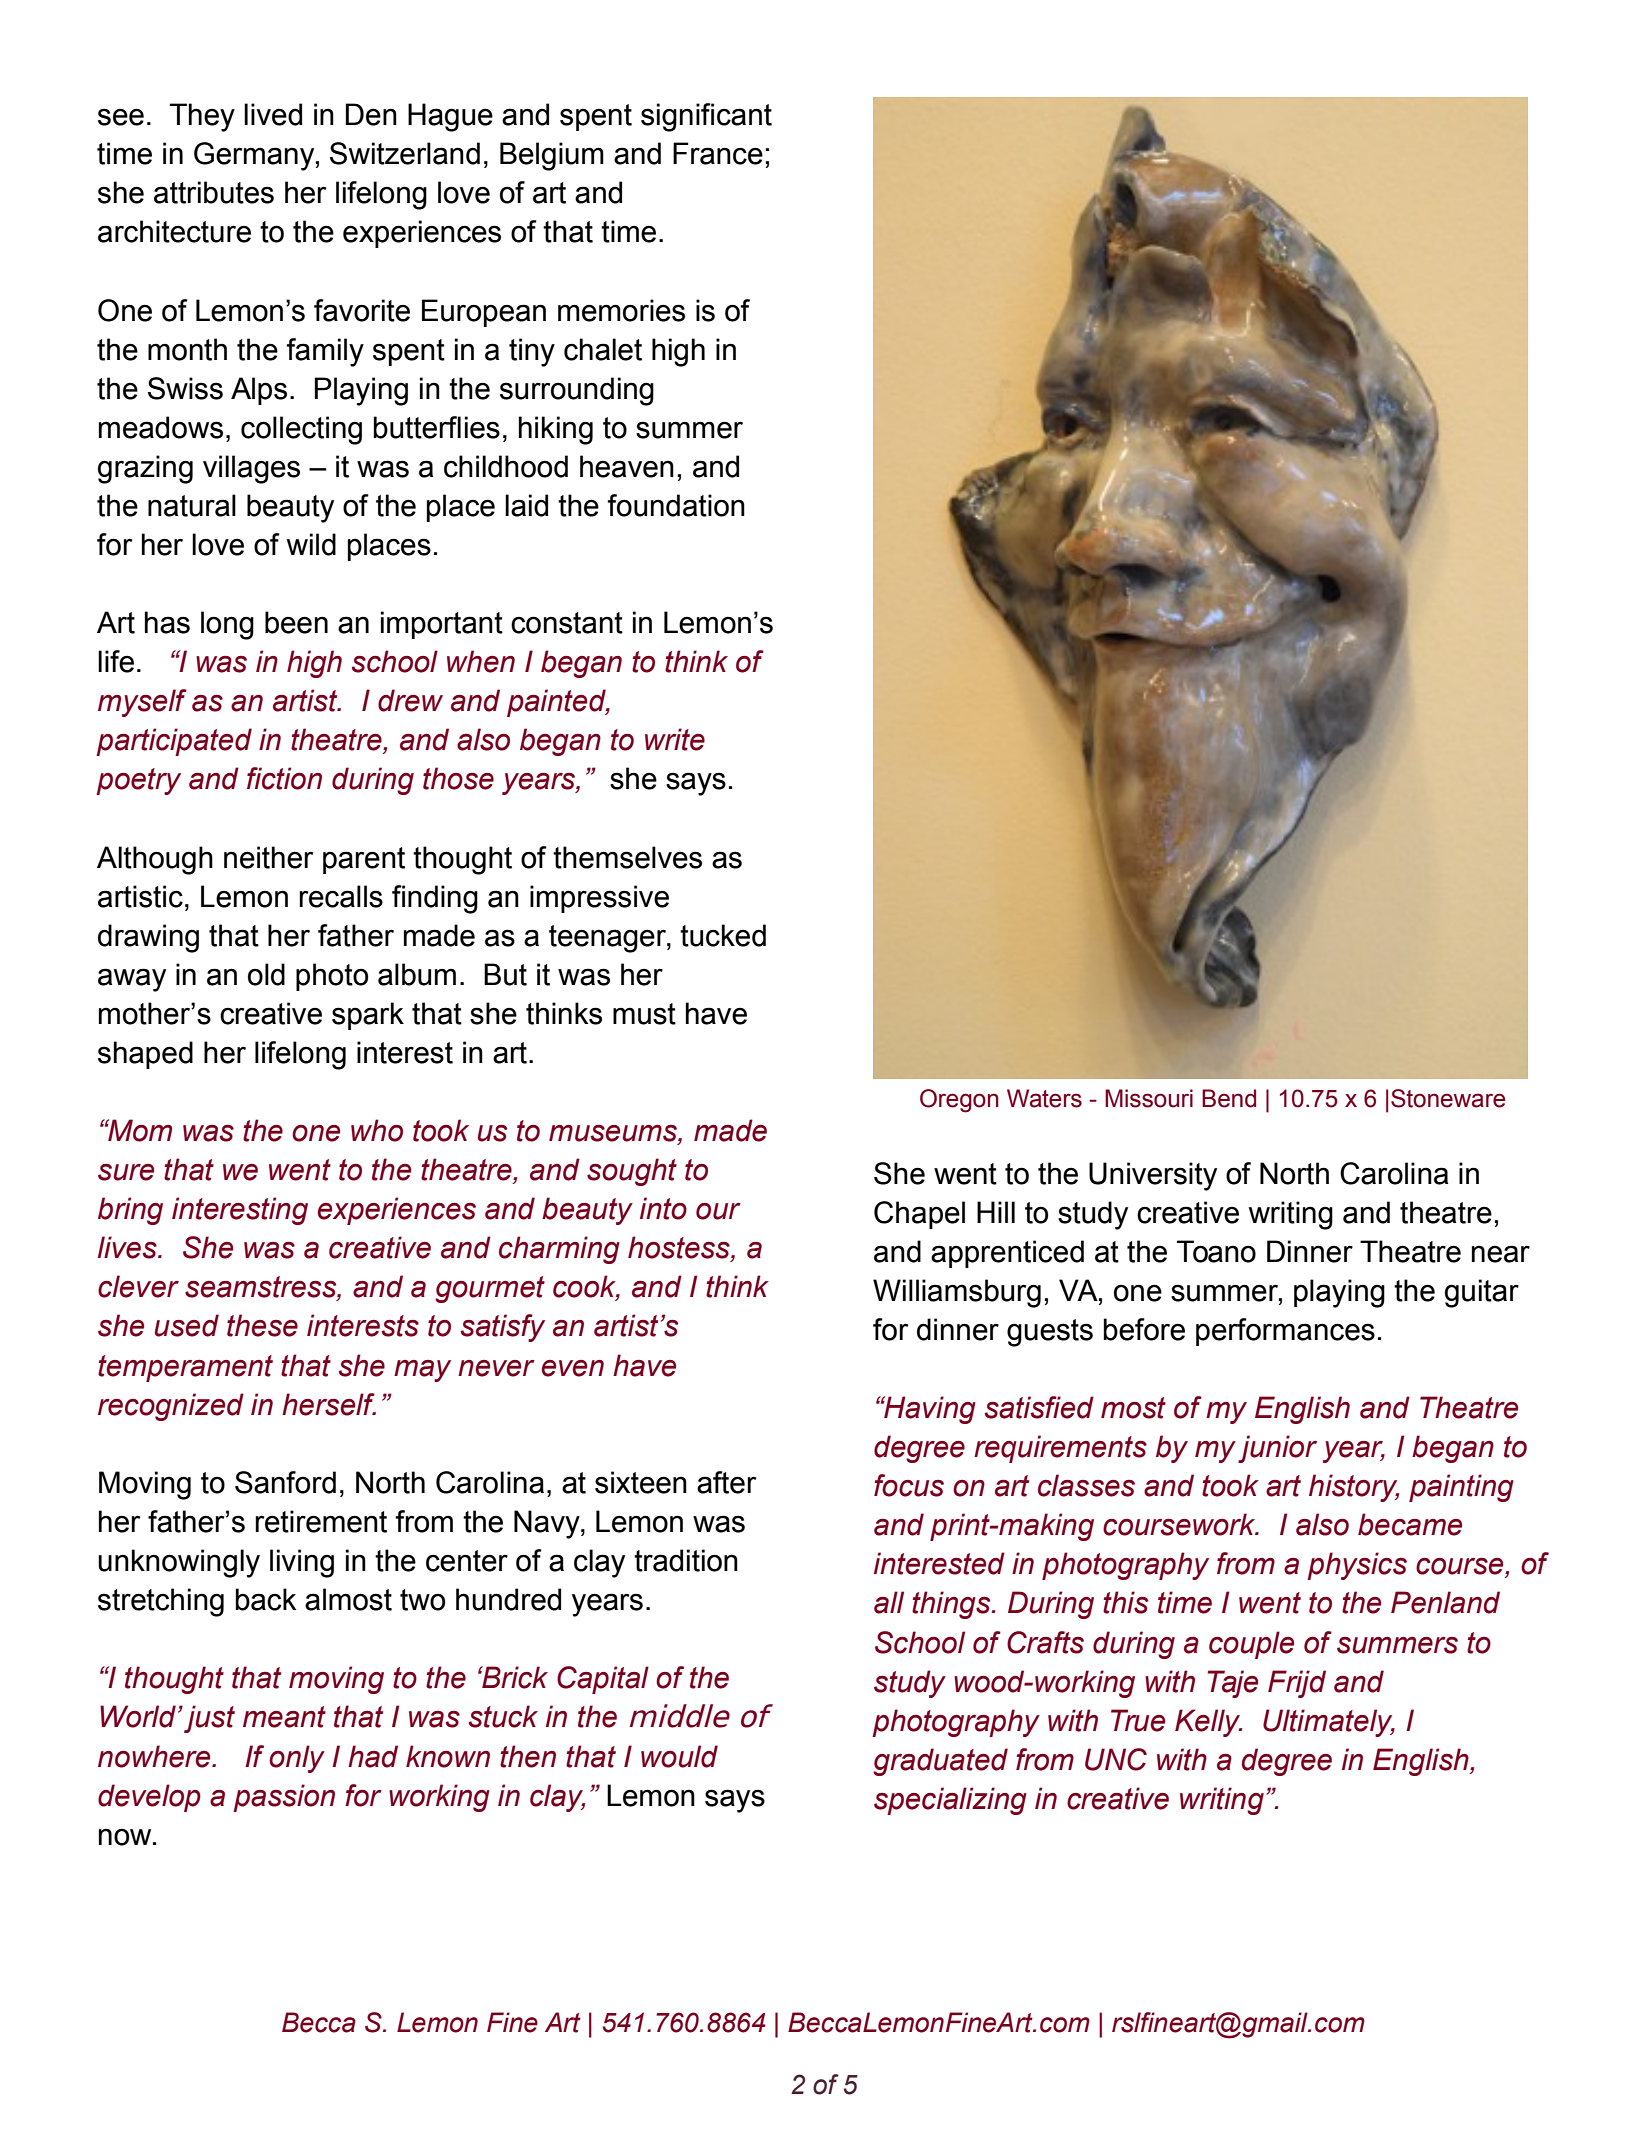  I want to click on write, so click(675, 739).
